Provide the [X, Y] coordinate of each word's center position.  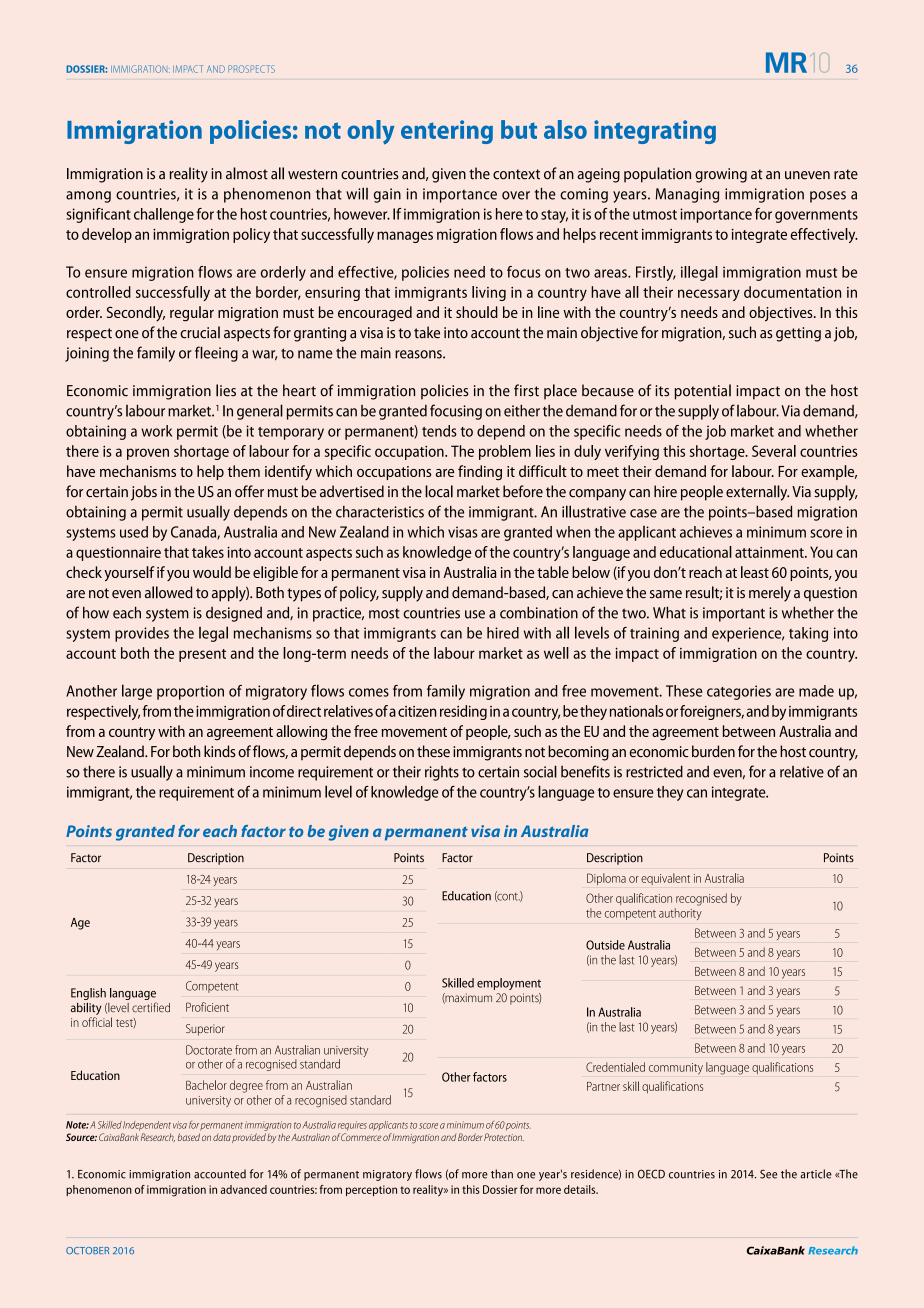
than [502, 1174]
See [768, 1174]
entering [447, 132]
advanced [244, 1189]
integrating [655, 132]
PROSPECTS [251, 69]
